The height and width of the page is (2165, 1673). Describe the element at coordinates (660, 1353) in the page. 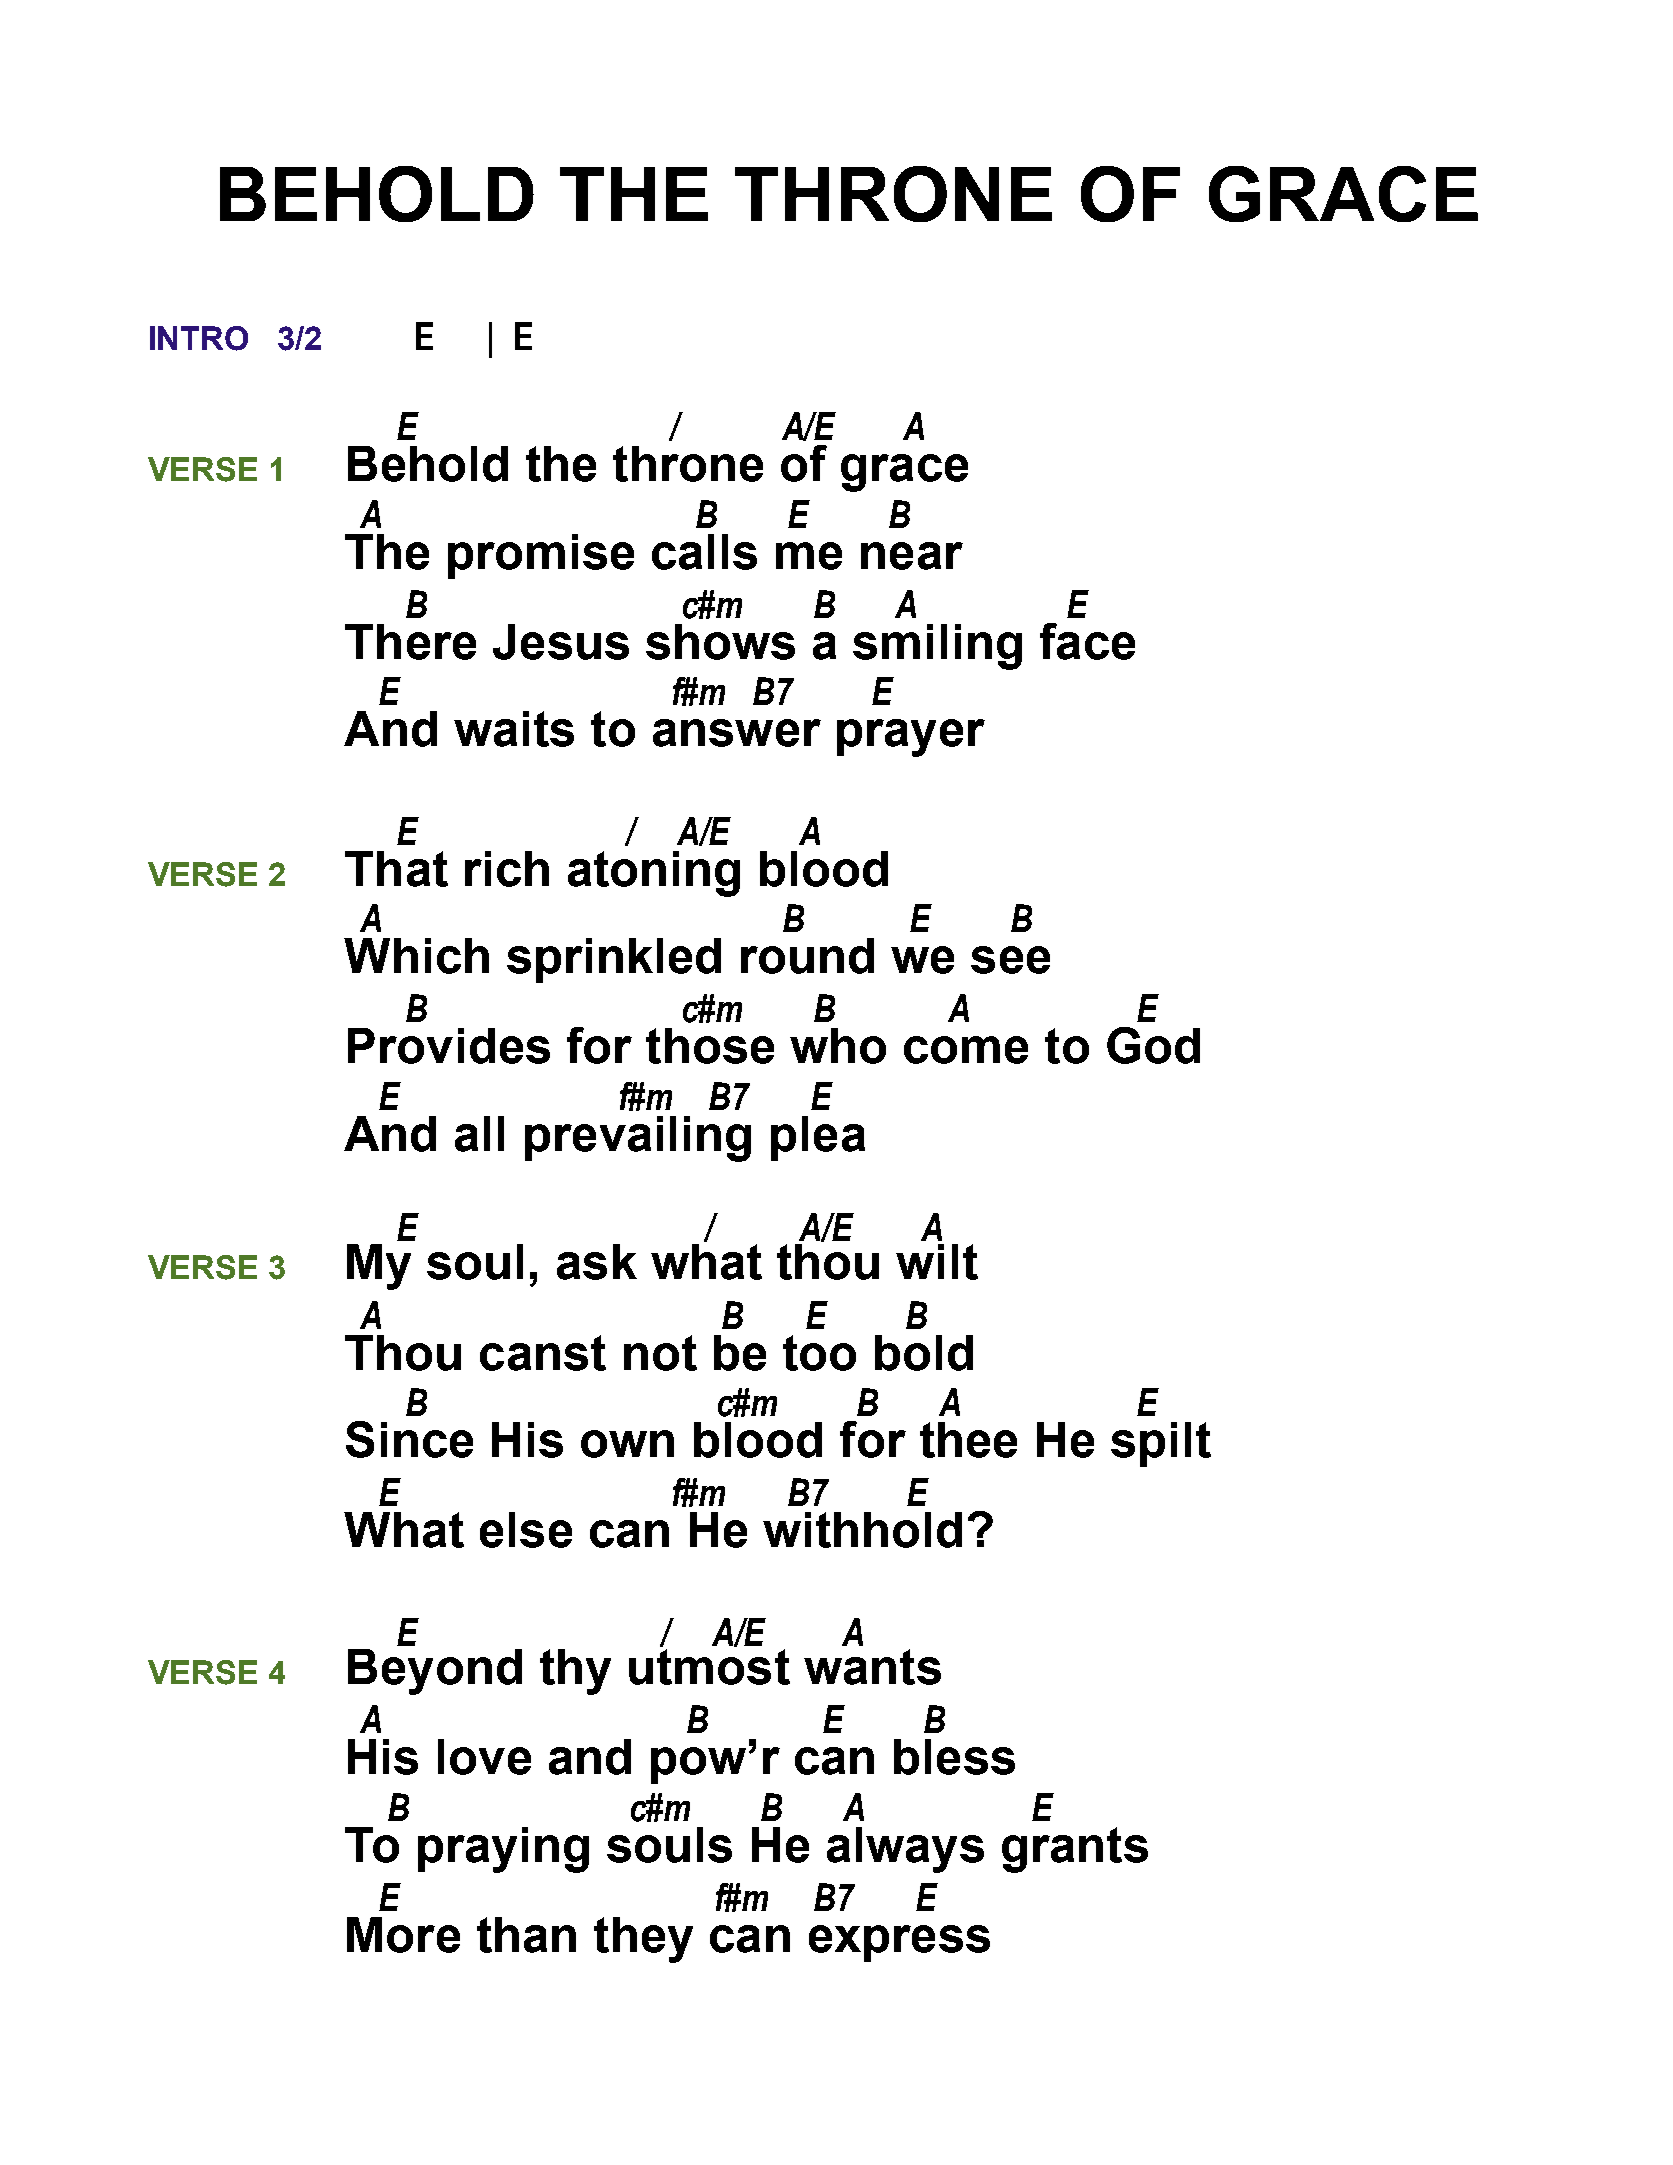

I see `not` at that location.
